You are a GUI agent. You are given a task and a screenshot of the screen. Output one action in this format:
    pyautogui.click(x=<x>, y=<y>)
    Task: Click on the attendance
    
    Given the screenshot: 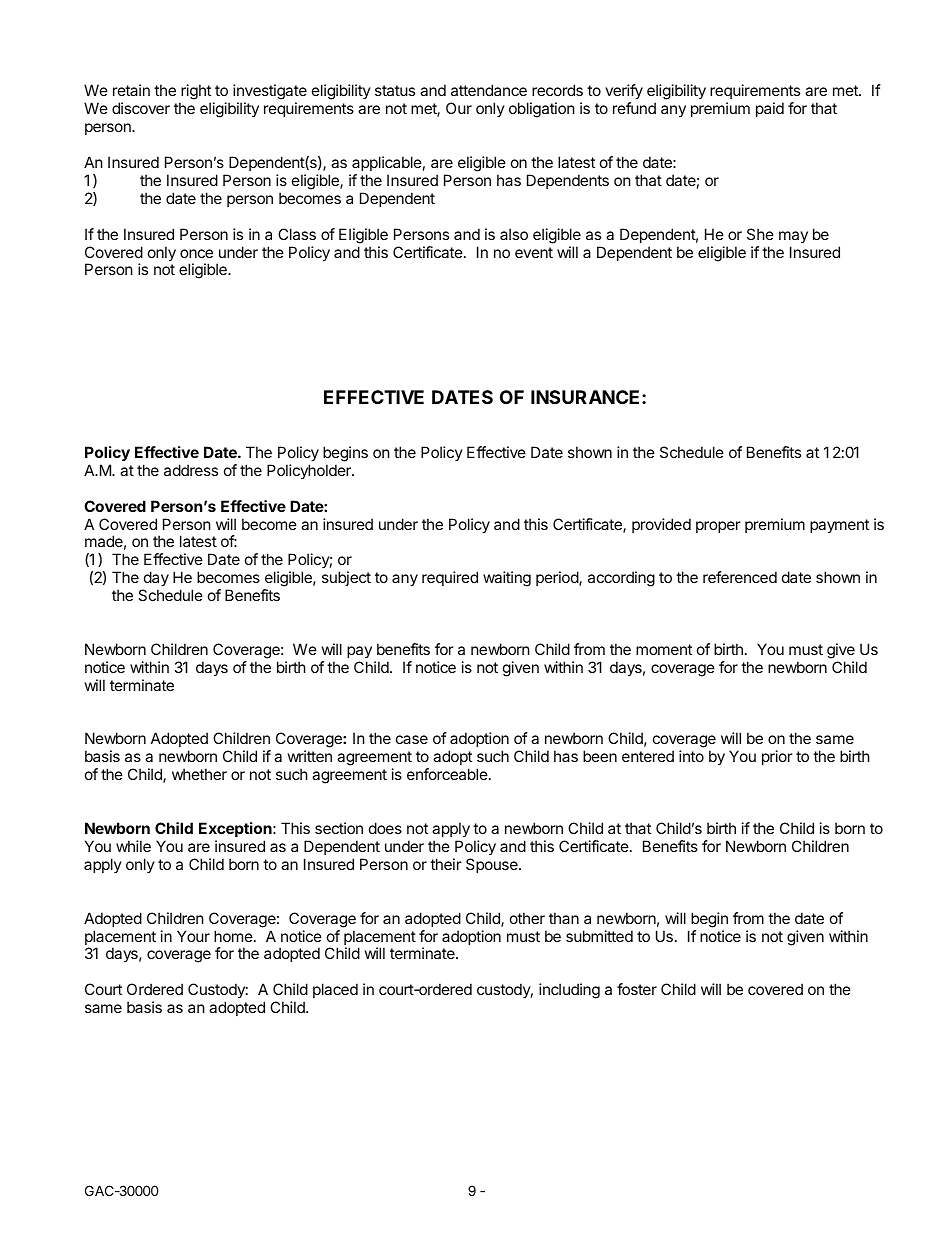 What is the action you would take?
    pyautogui.click(x=489, y=90)
